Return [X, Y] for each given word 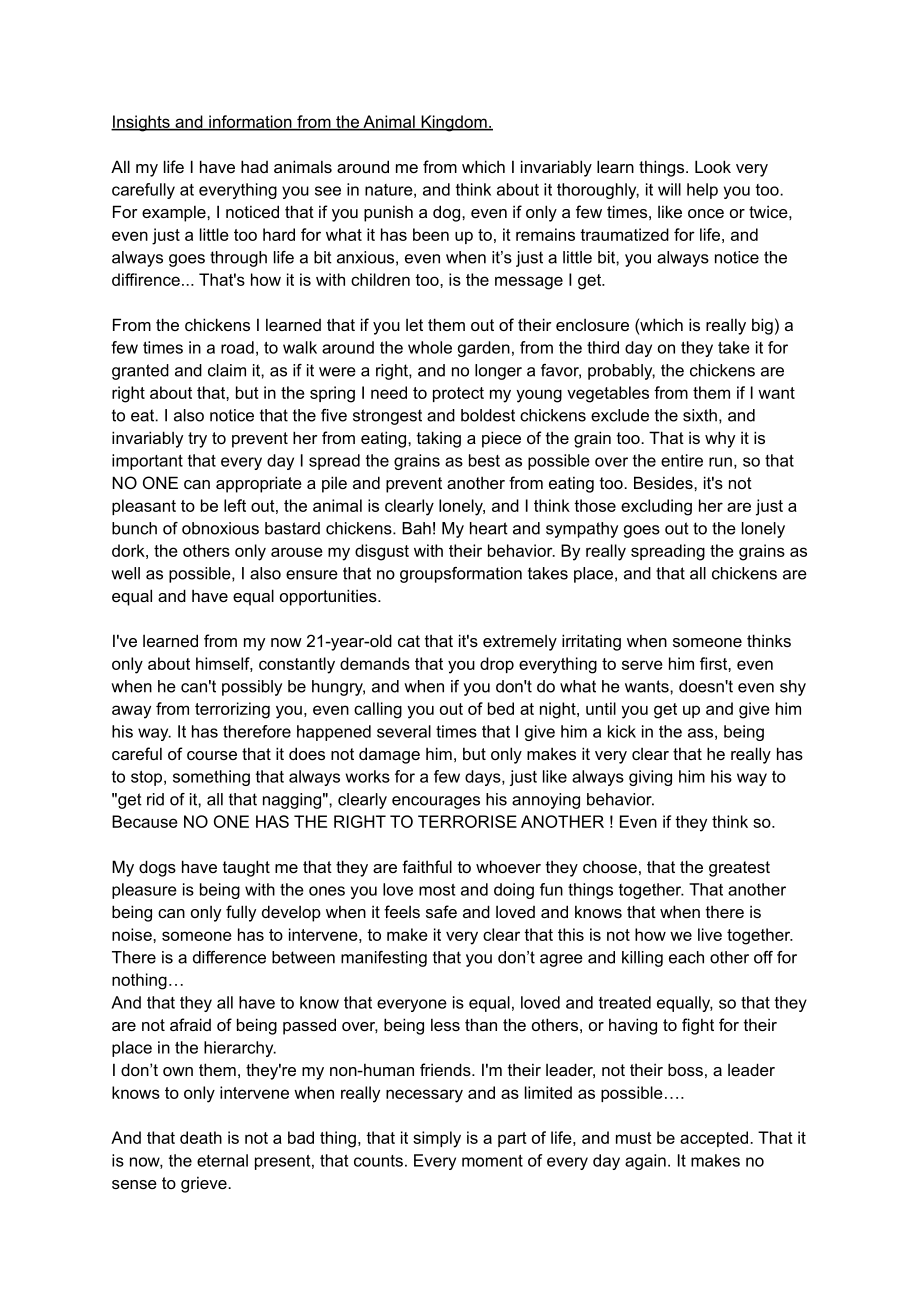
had [254, 166]
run [720, 462]
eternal [222, 1160]
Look [713, 166]
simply [437, 1139]
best [484, 460]
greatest [739, 869]
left [235, 505]
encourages [436, 802]
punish [388, 213]
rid [155, 799]
